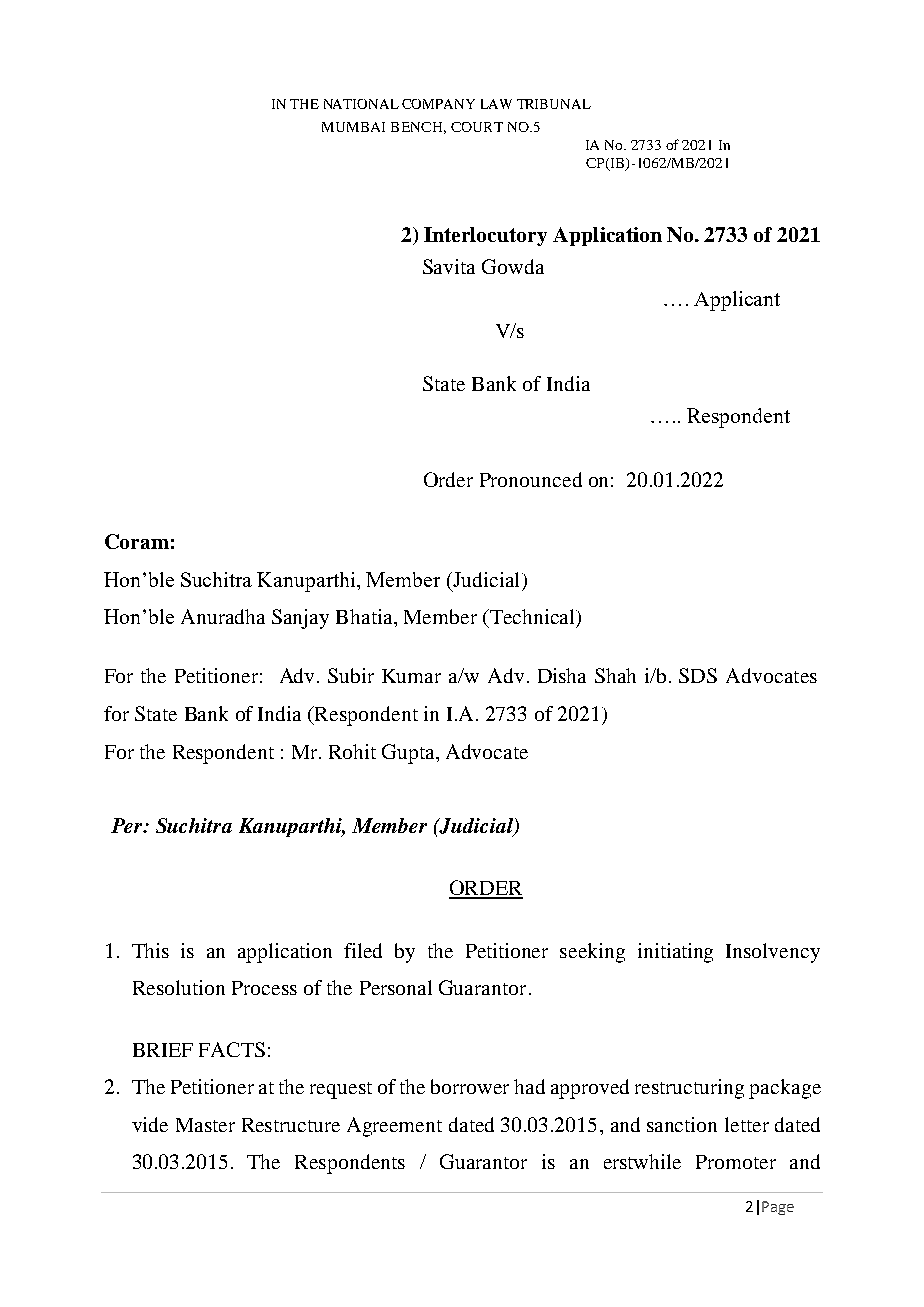 Image resolution: width=924 pixels, height=1307 pixels. I want to click on SDS, so click(698, 675).
